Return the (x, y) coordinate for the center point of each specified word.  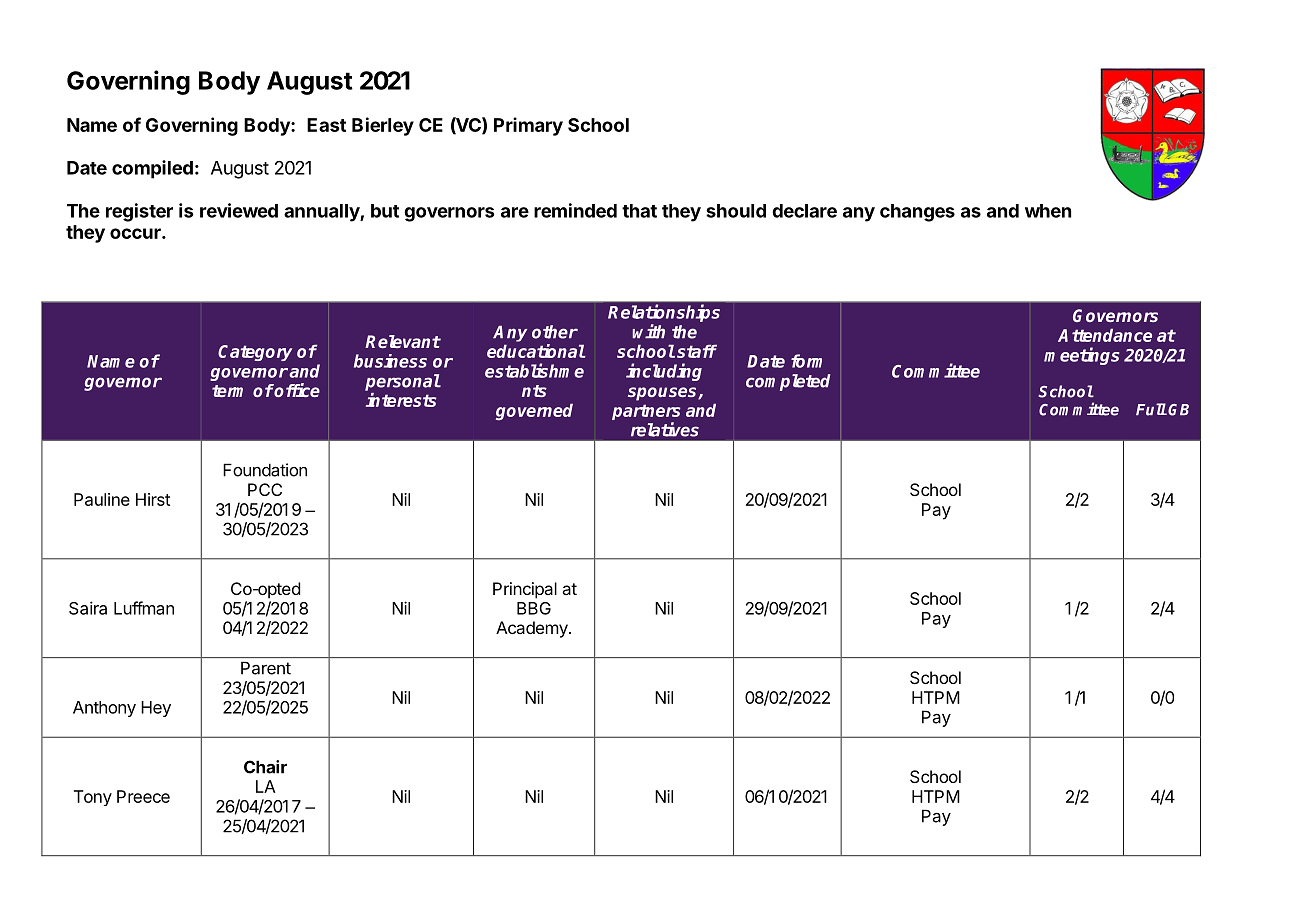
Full (1151, 409)
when (1048, 211)
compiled (152, 169)
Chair (265, 767)
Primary (528, 126)
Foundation (265, 470)
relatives (665, 429)
